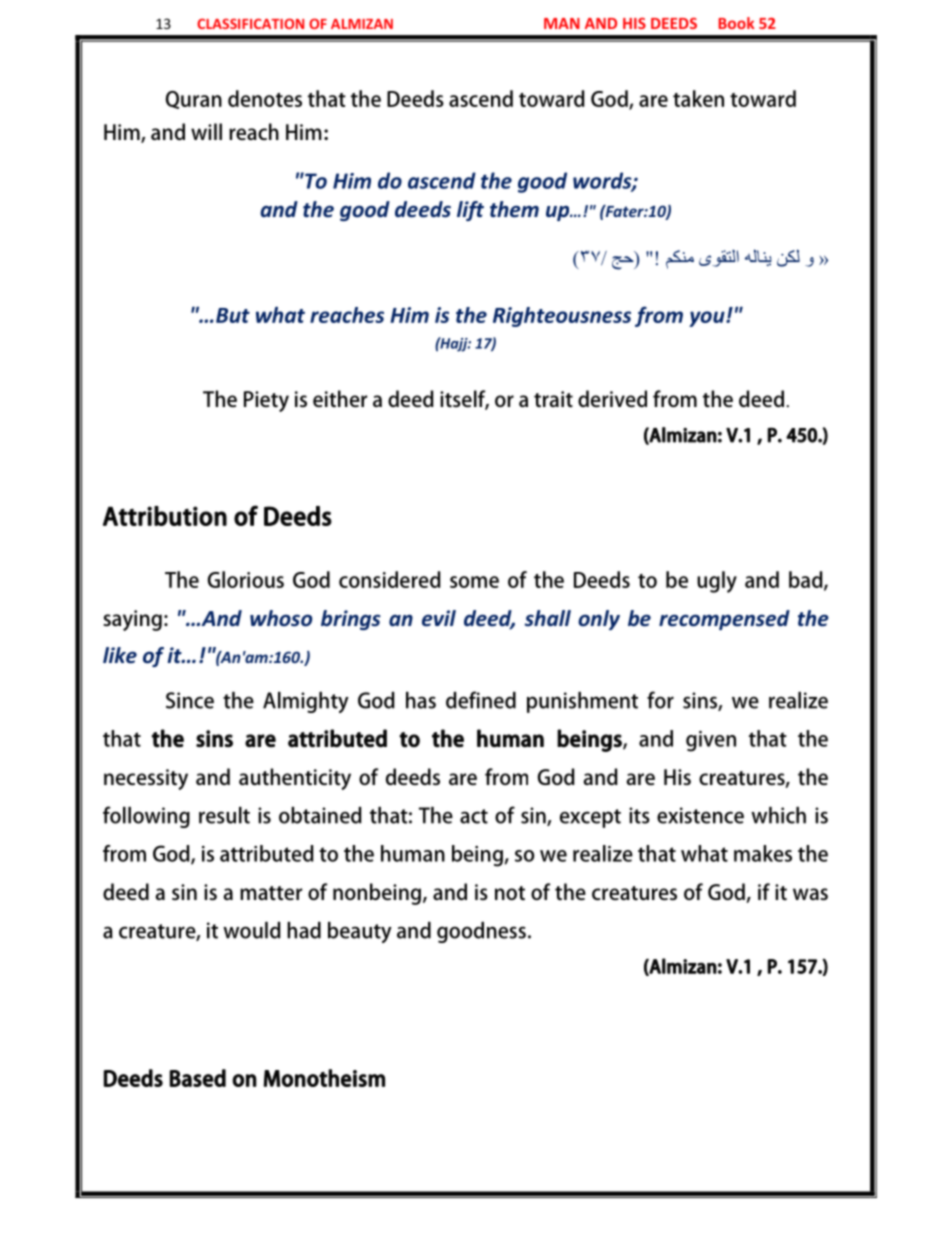 Image resolution: width=952 pixels, height=1233 pixels. What do you see at coordinates (194, 100) in the screenshot?
I see `Quran` at bounding box center [194, 100].
